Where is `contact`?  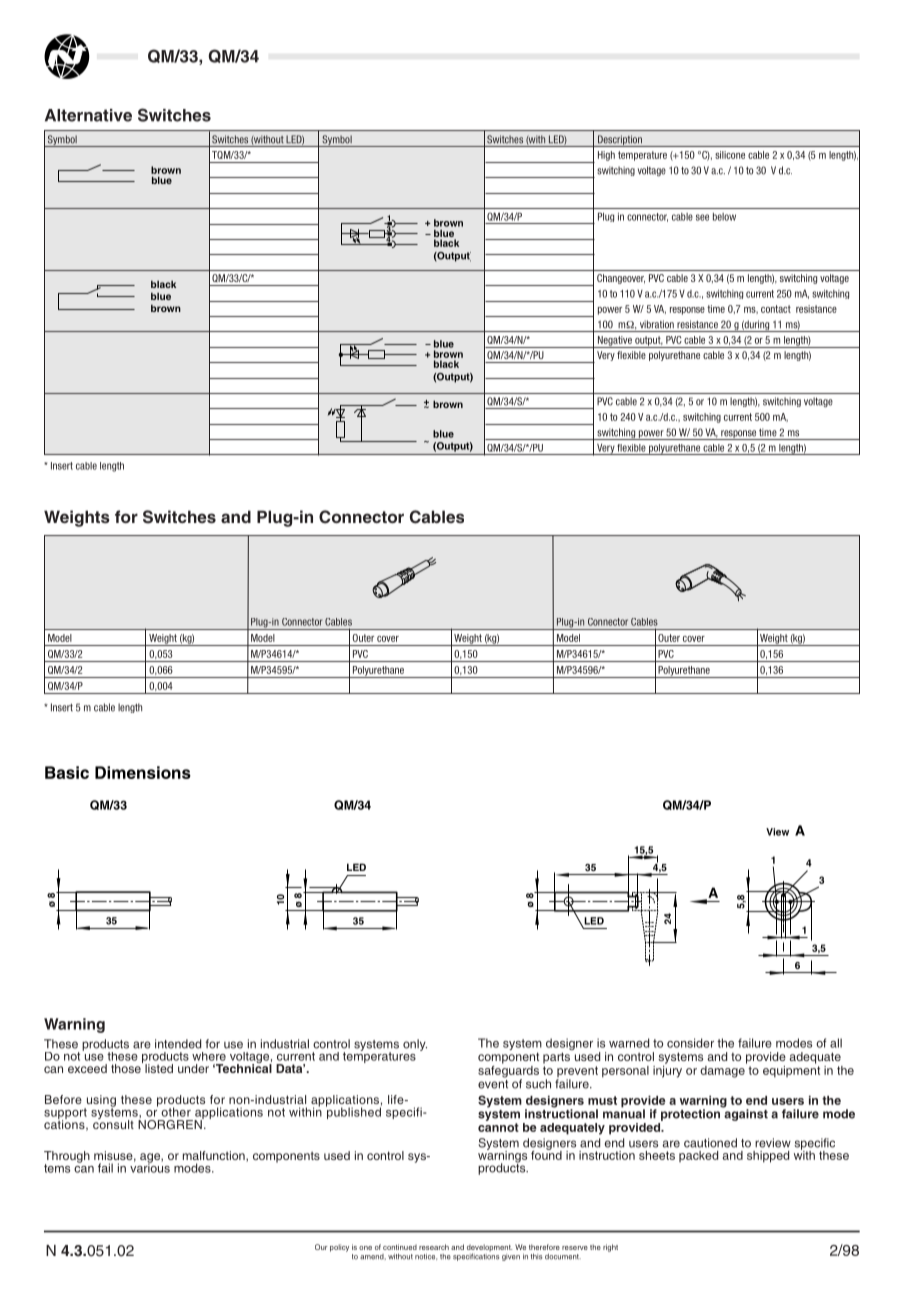
contact is located at coordinates (776, 309).
